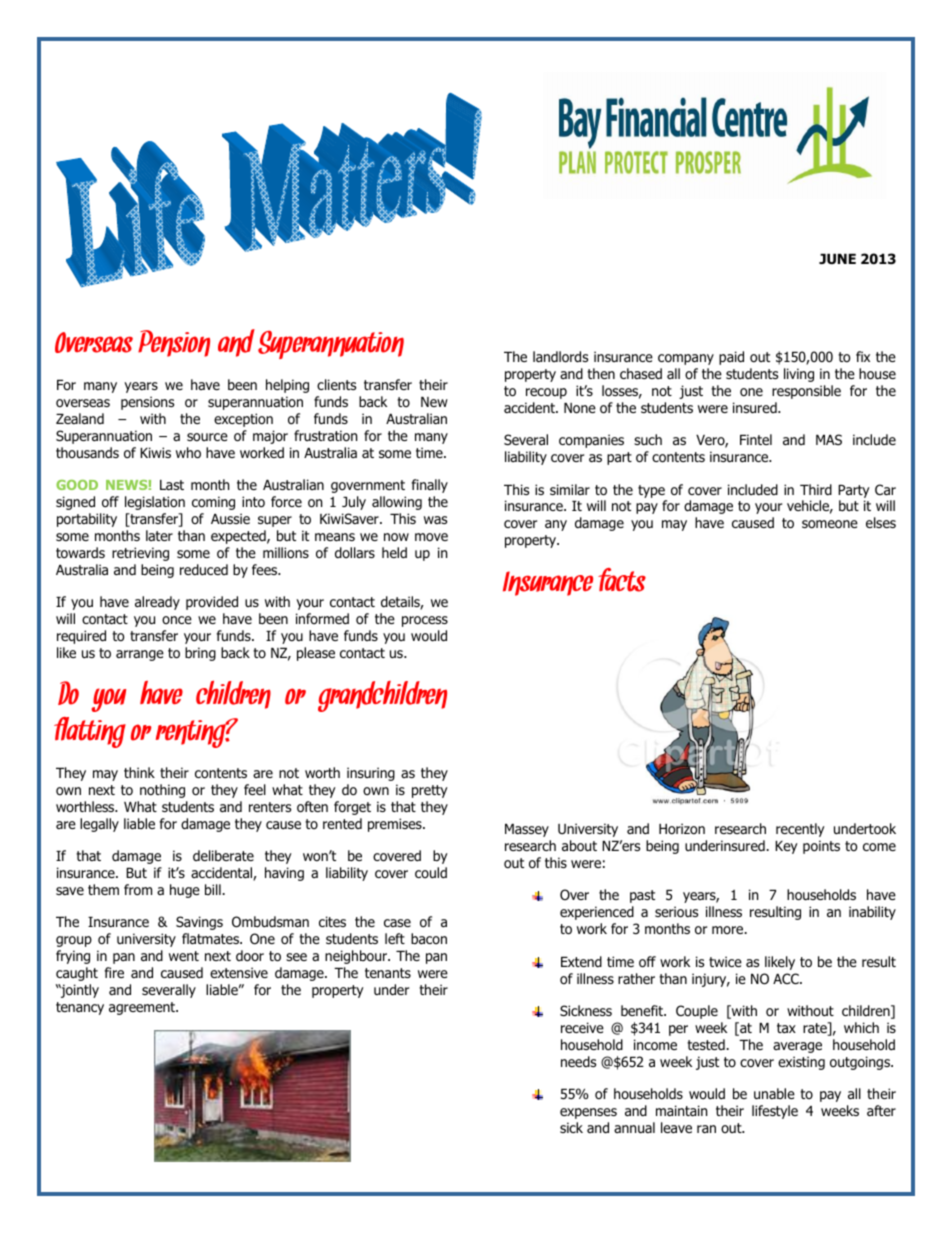  What do you see at coordinates (140, 554) in the document?
I see `retrieving` at bounding box center [140, 554].
